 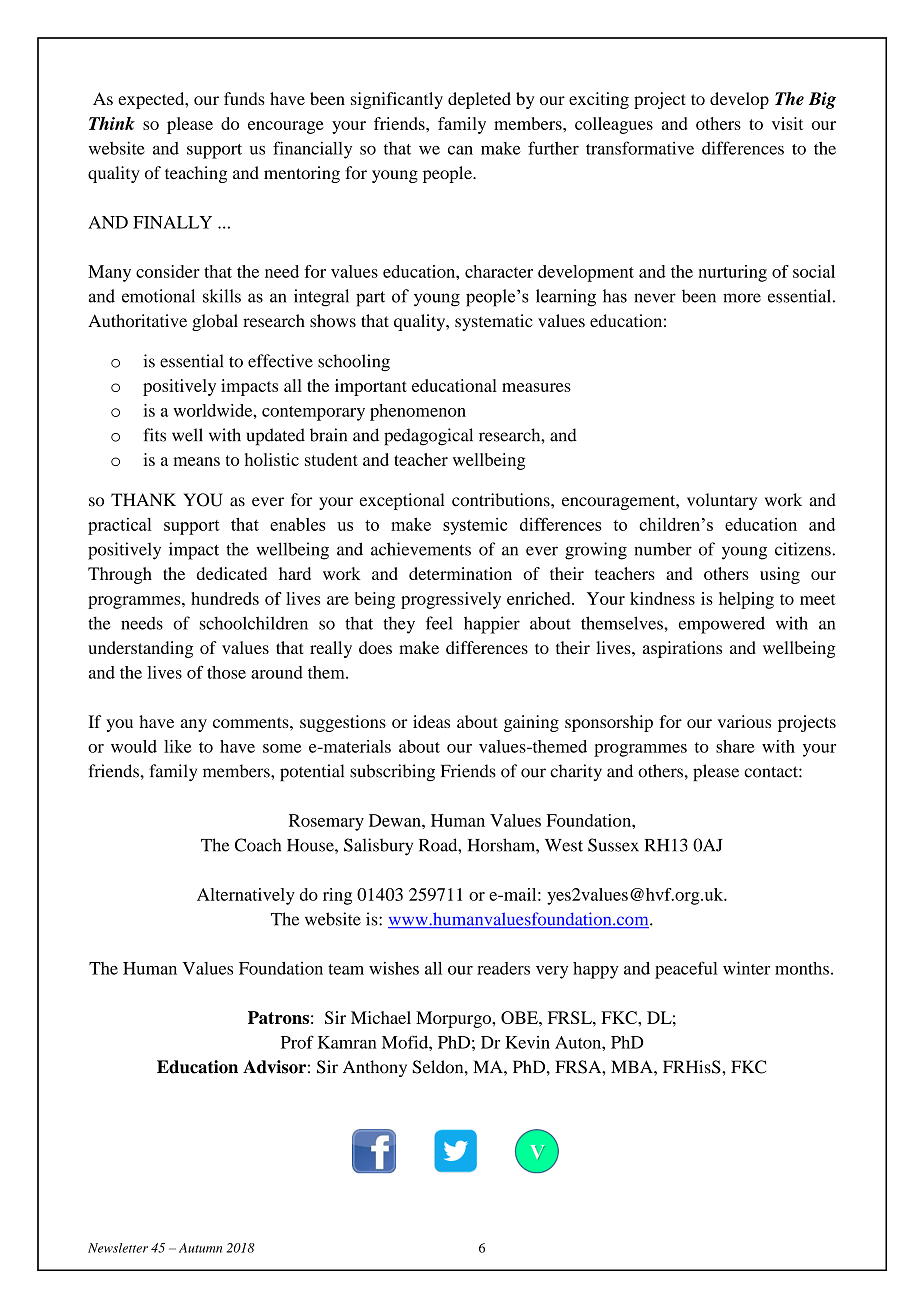 What do you see at coordinates (746, 968) in the screenshot?
I see `winter` at bounding box center [746, 968].
